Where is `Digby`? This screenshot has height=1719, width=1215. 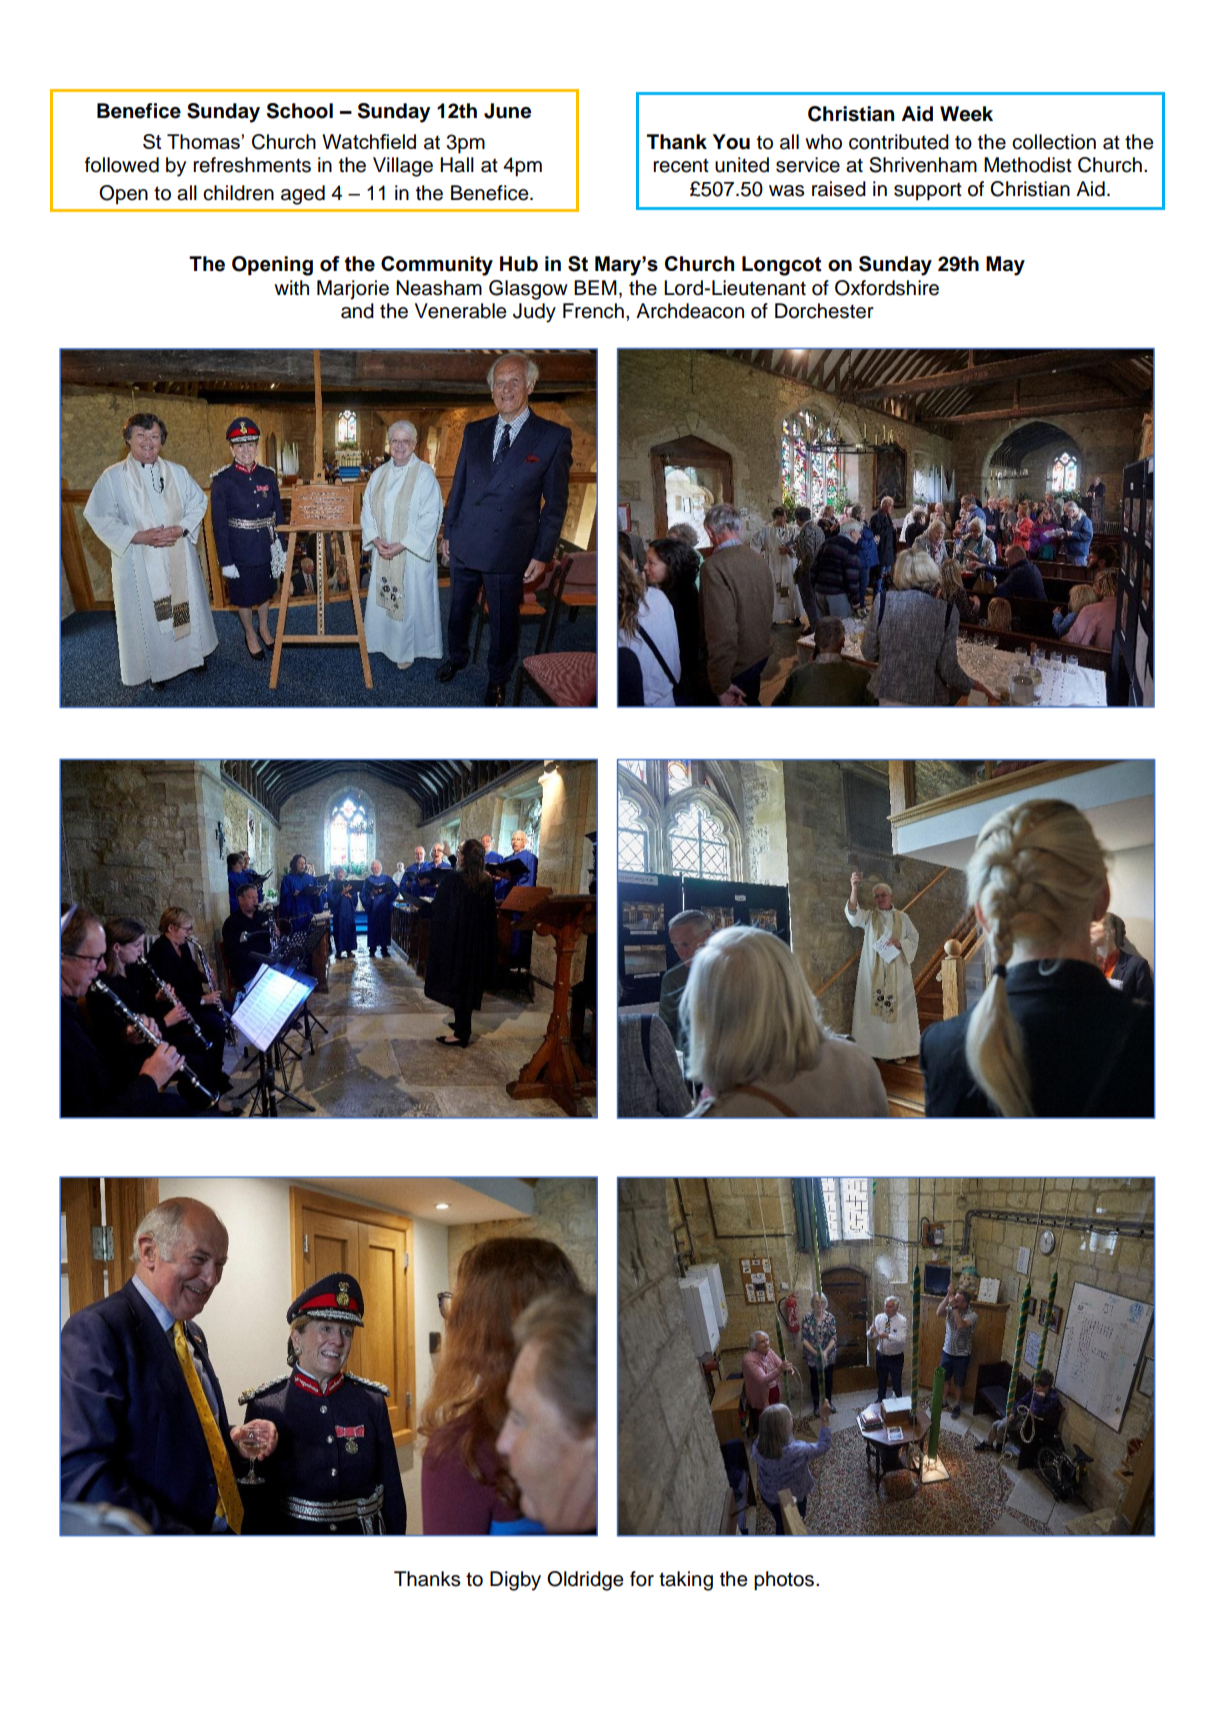
Digby is located at coordinates (515, 1581).
